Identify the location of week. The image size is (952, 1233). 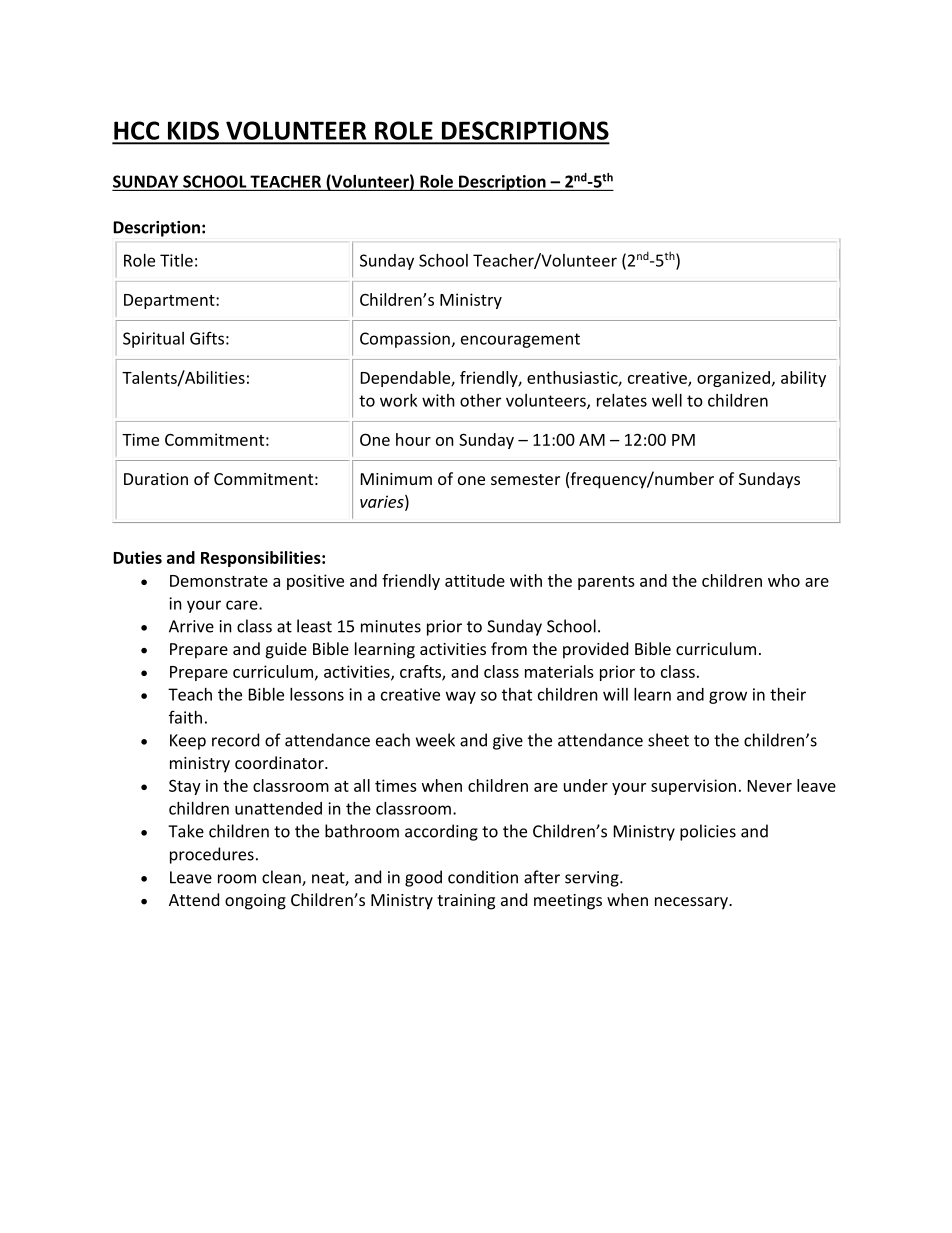
(435, 740).
